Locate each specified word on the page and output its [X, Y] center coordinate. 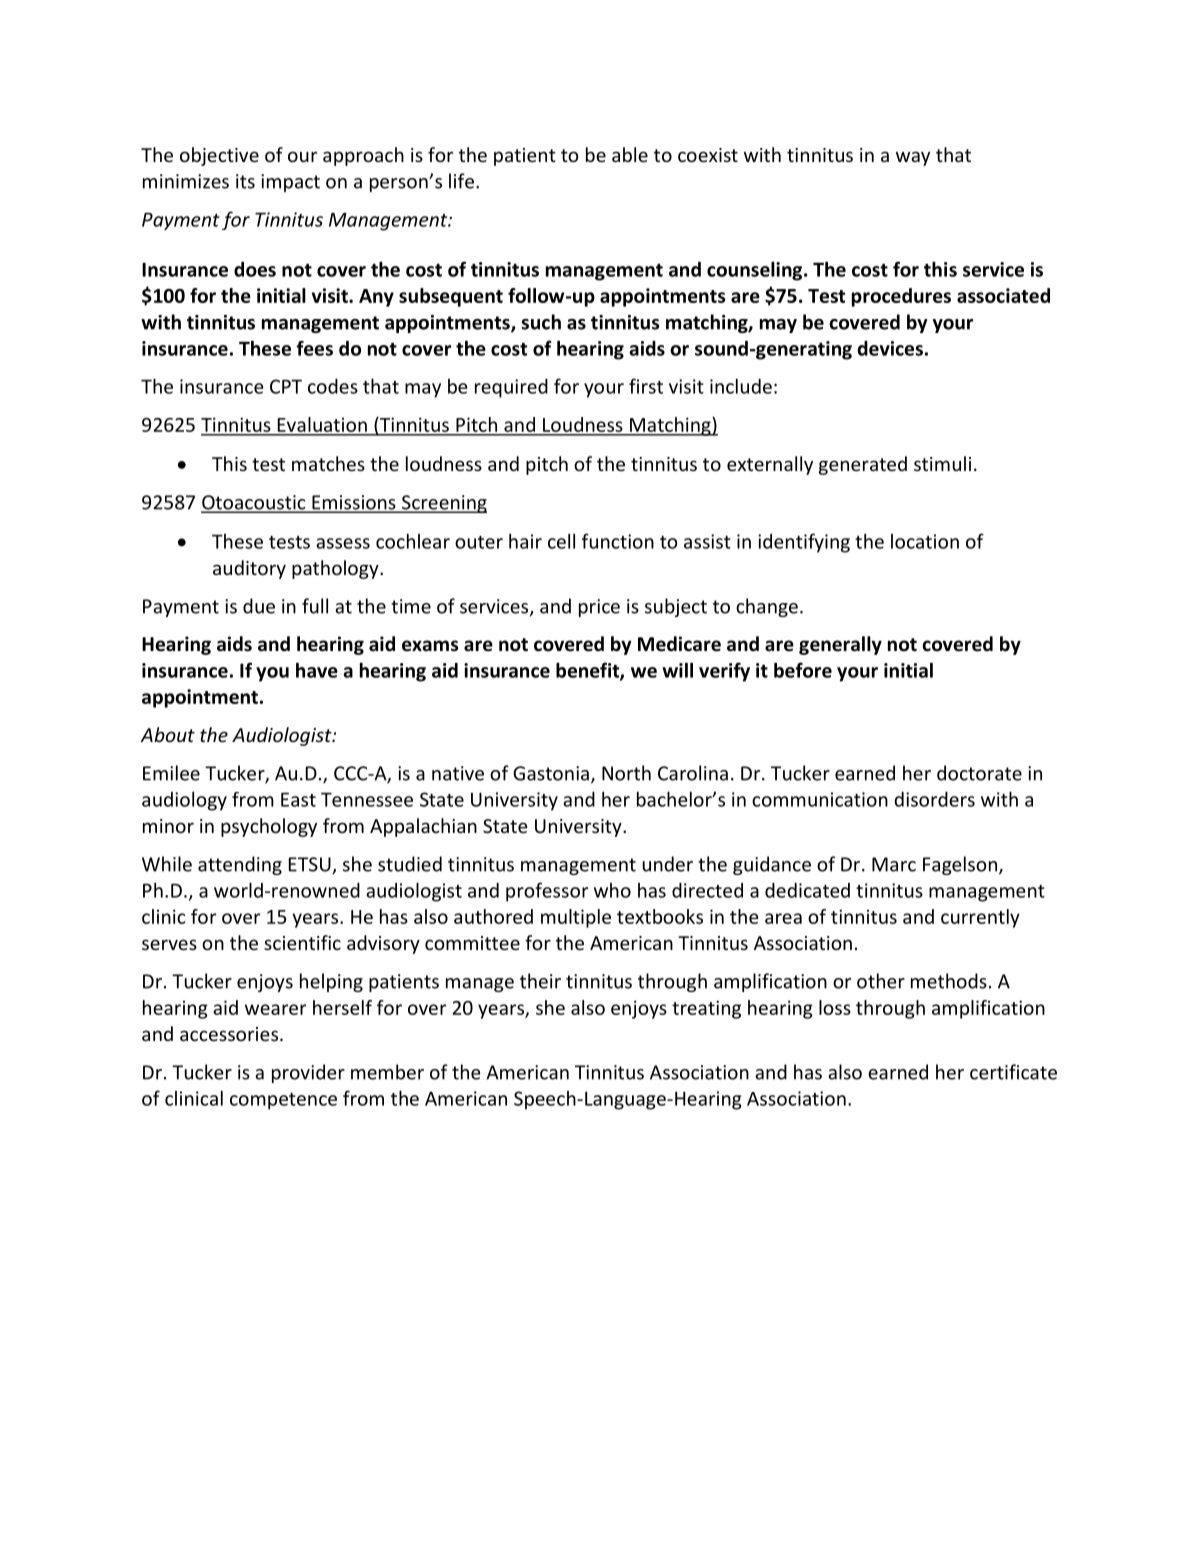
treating [706, 1009]
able [630, 154]
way [913, 158]
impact [290, 183]
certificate [1013, 1072]
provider [308, 1073]
